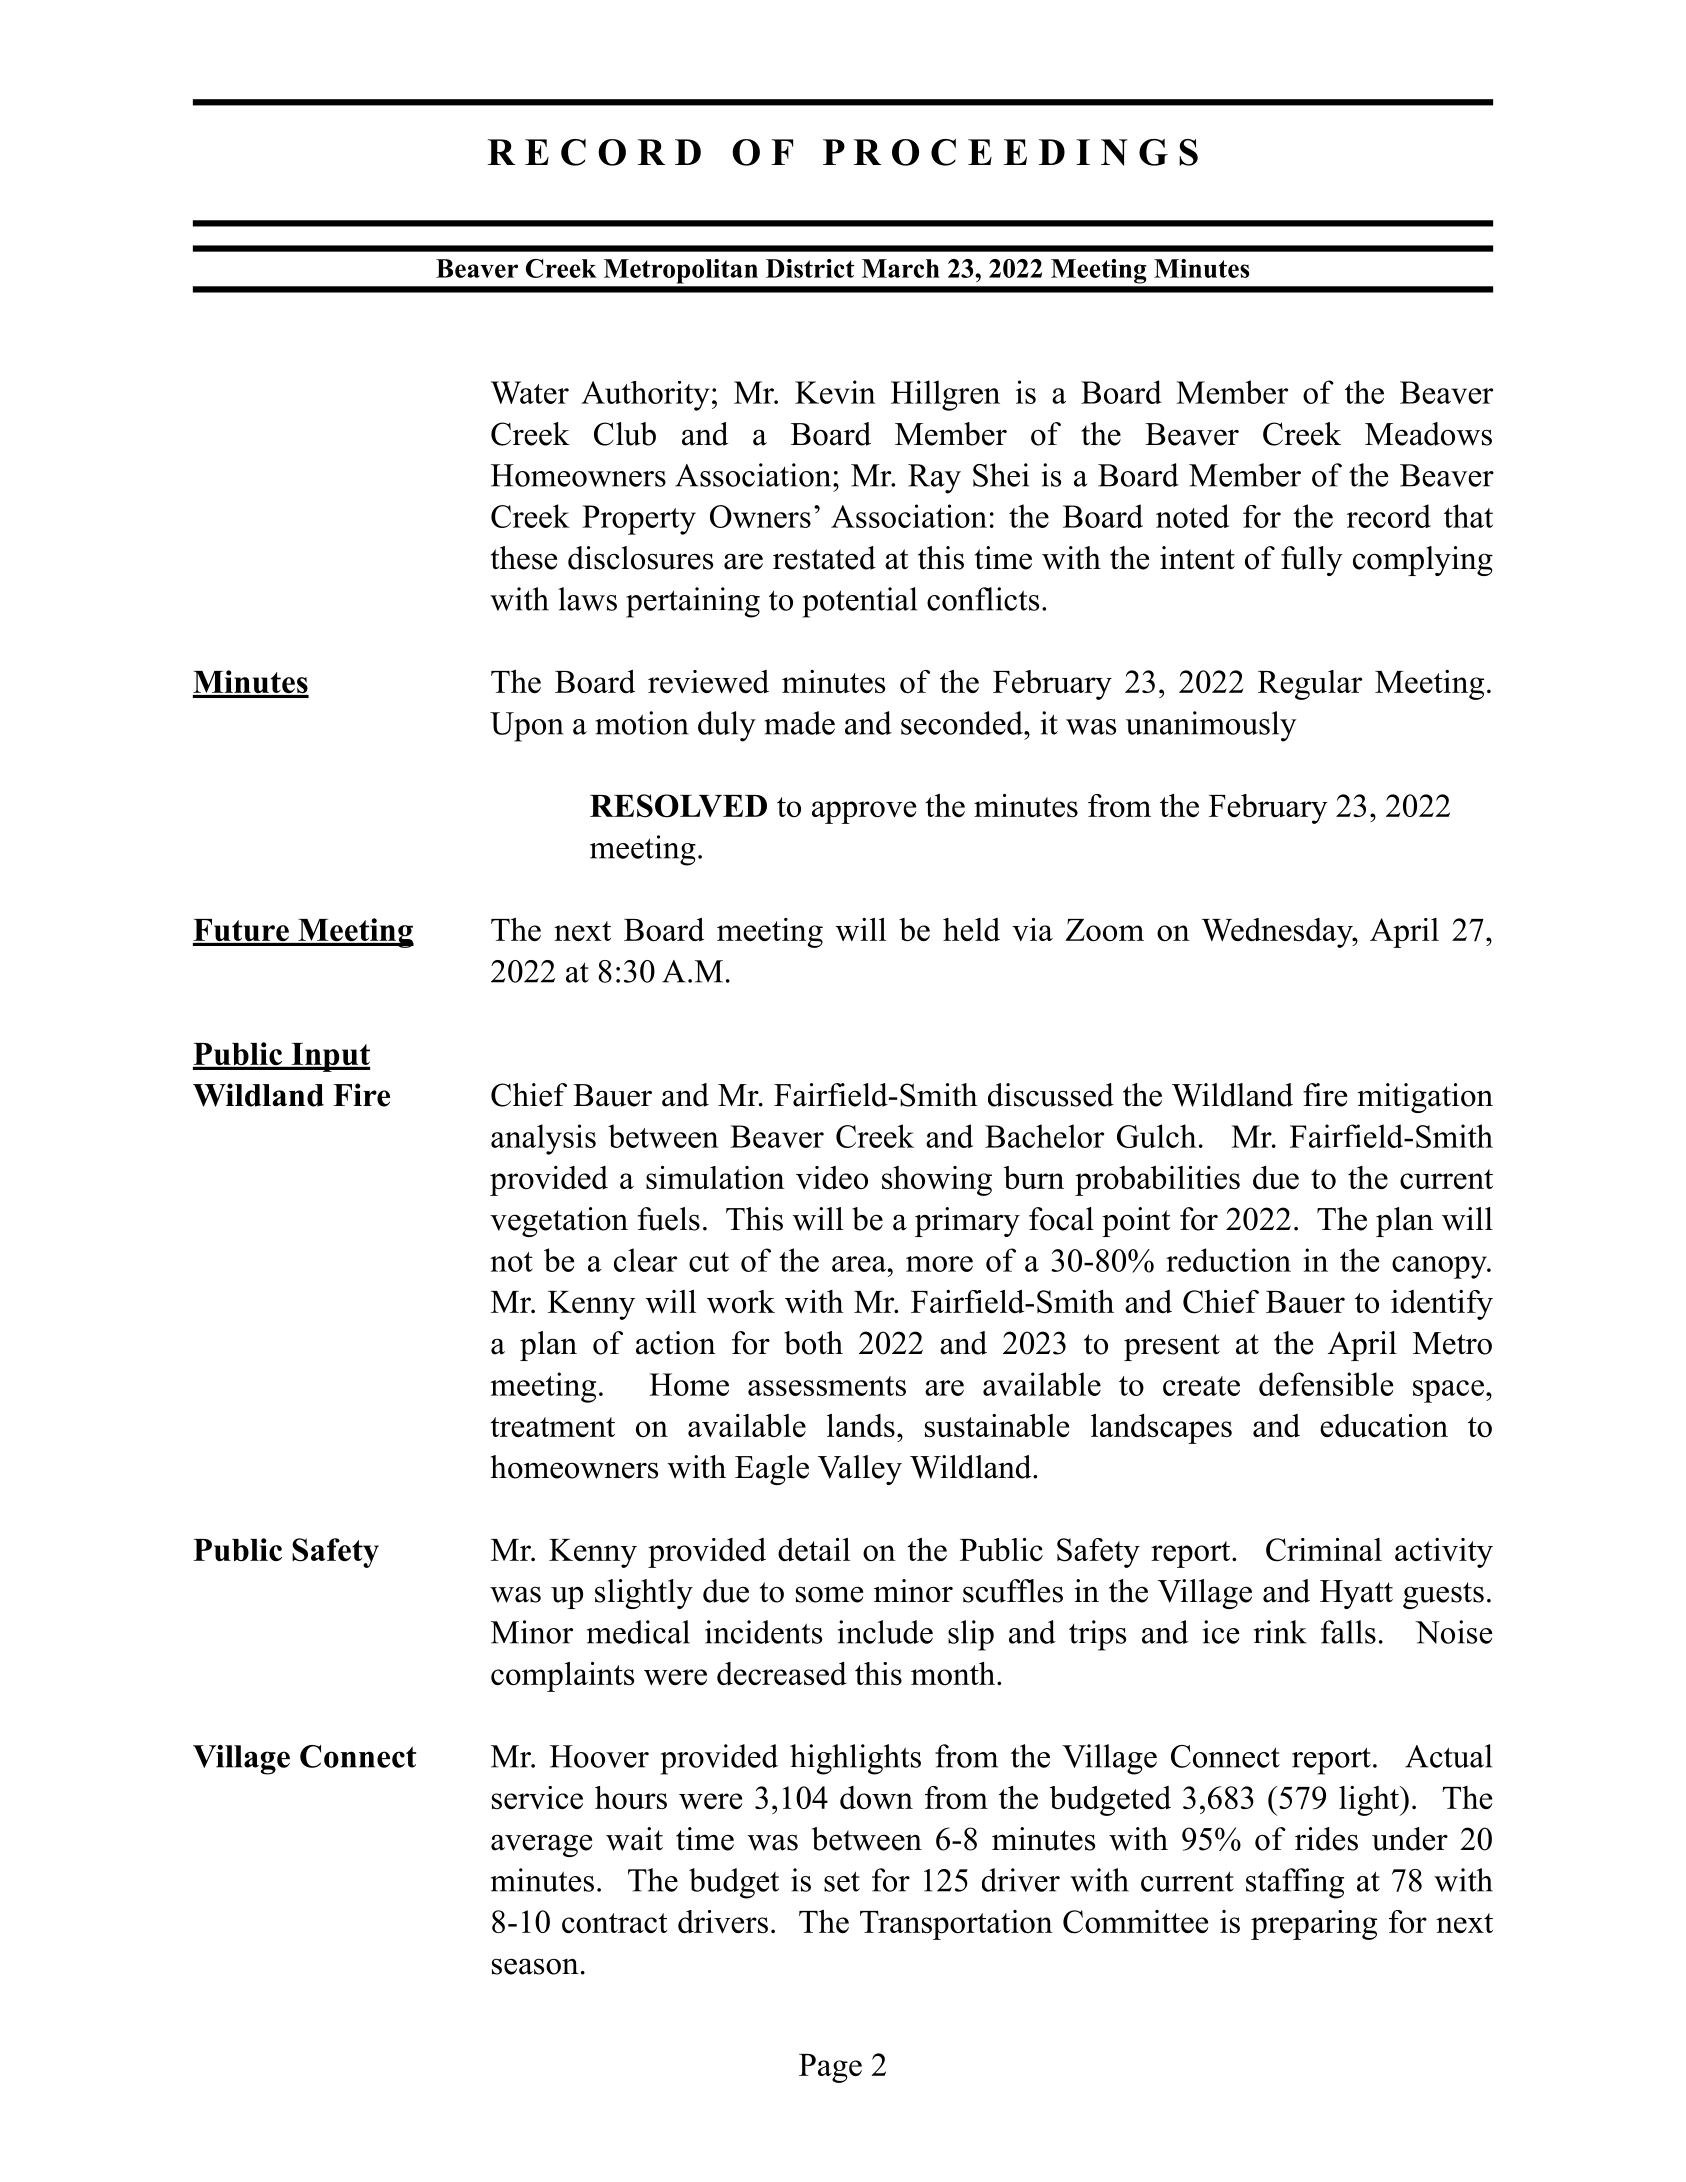 The image size is (1686, 2182). What do you see at coordinates (954, 1673) in the image?
I see `month` at bounding box center [954, 1673].
